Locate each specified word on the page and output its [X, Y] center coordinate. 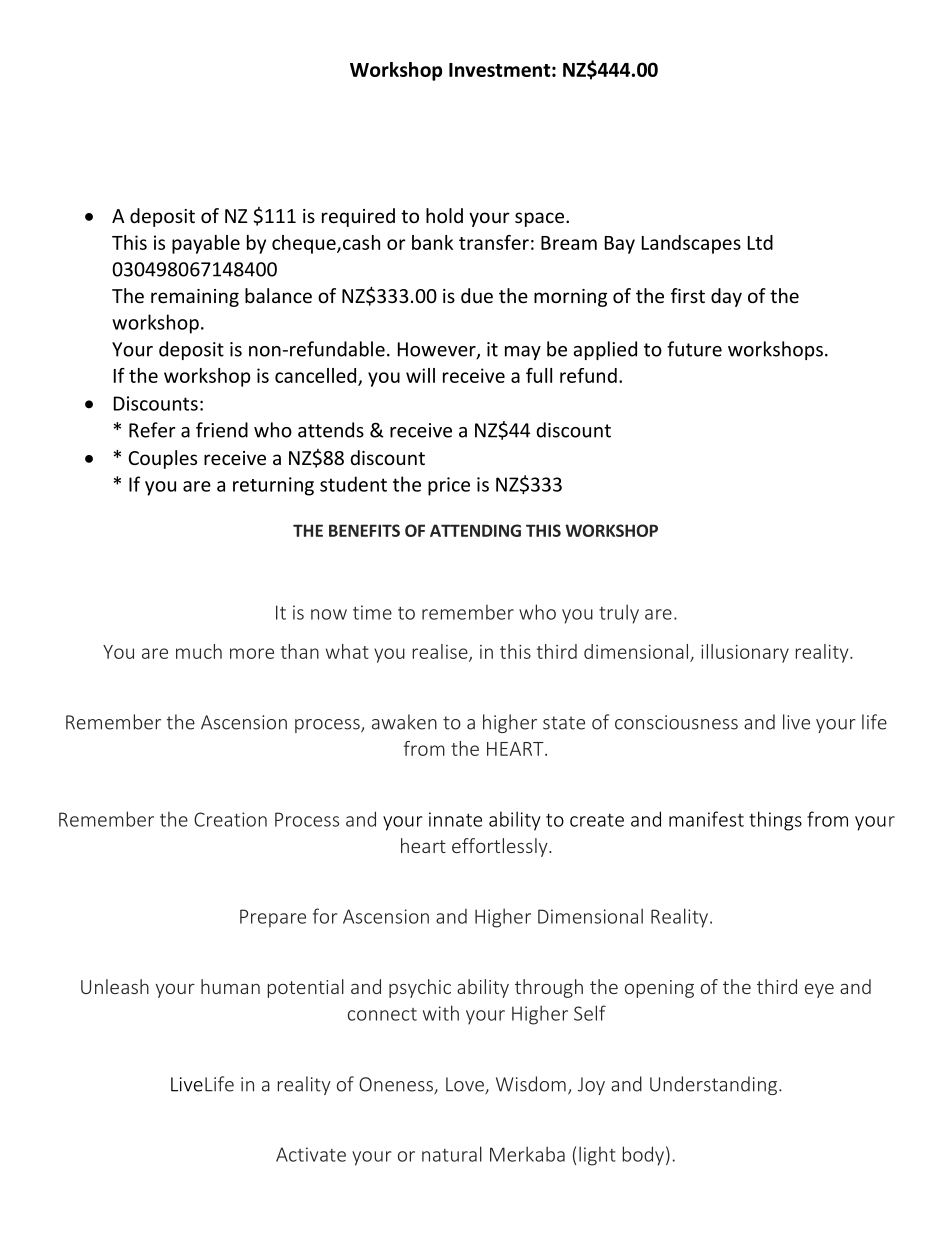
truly [619, 614]
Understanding [713, 1085]
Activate [311, 1154]
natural [452, 1154]
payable [206, 244]
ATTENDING [475, 530]
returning [273, 486]
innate [455, 819]
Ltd [760, 242]
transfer [494, 242]
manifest [706, 819]
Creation [230, 819]
